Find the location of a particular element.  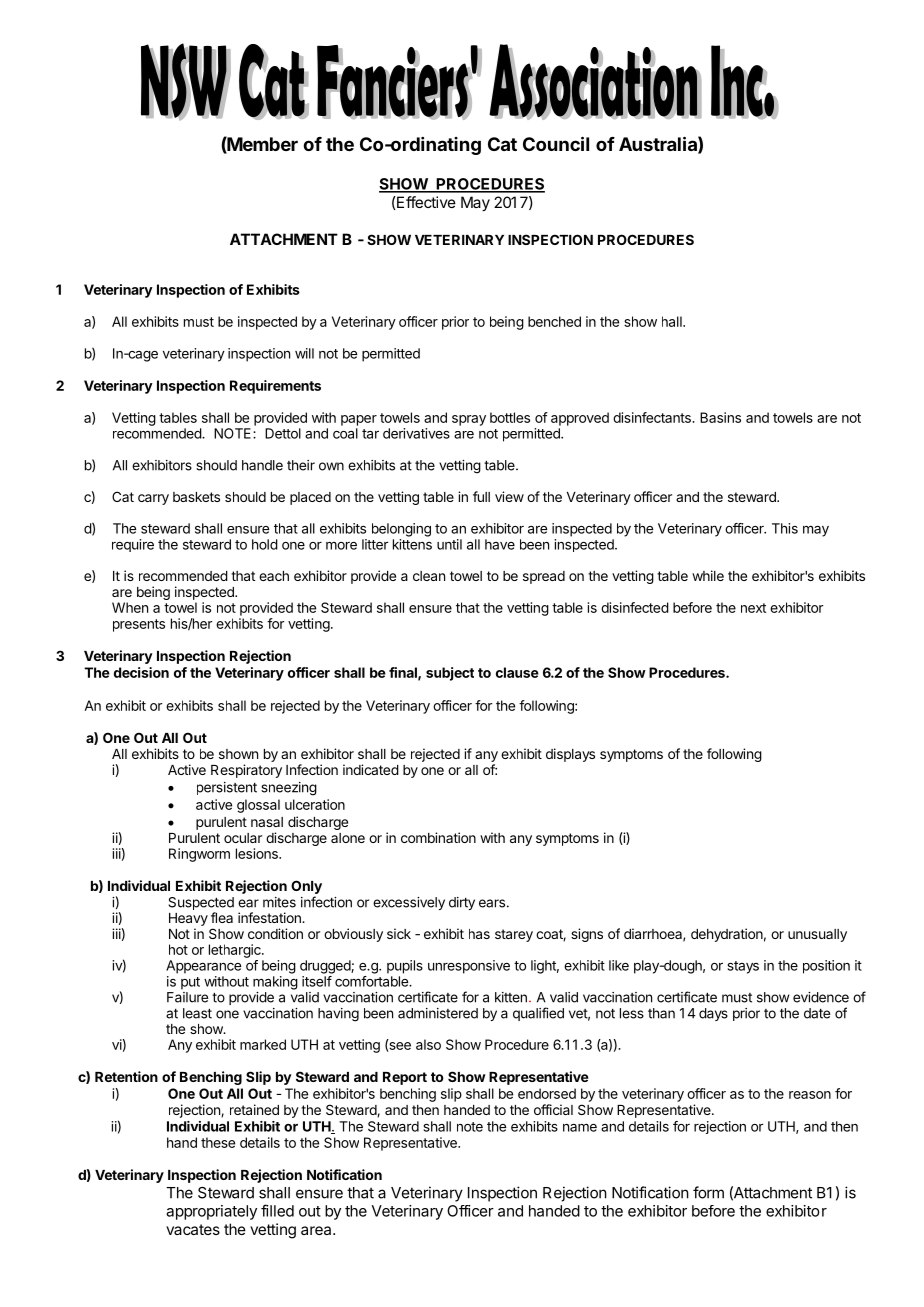

Council is located at coordinates (556, 143).
